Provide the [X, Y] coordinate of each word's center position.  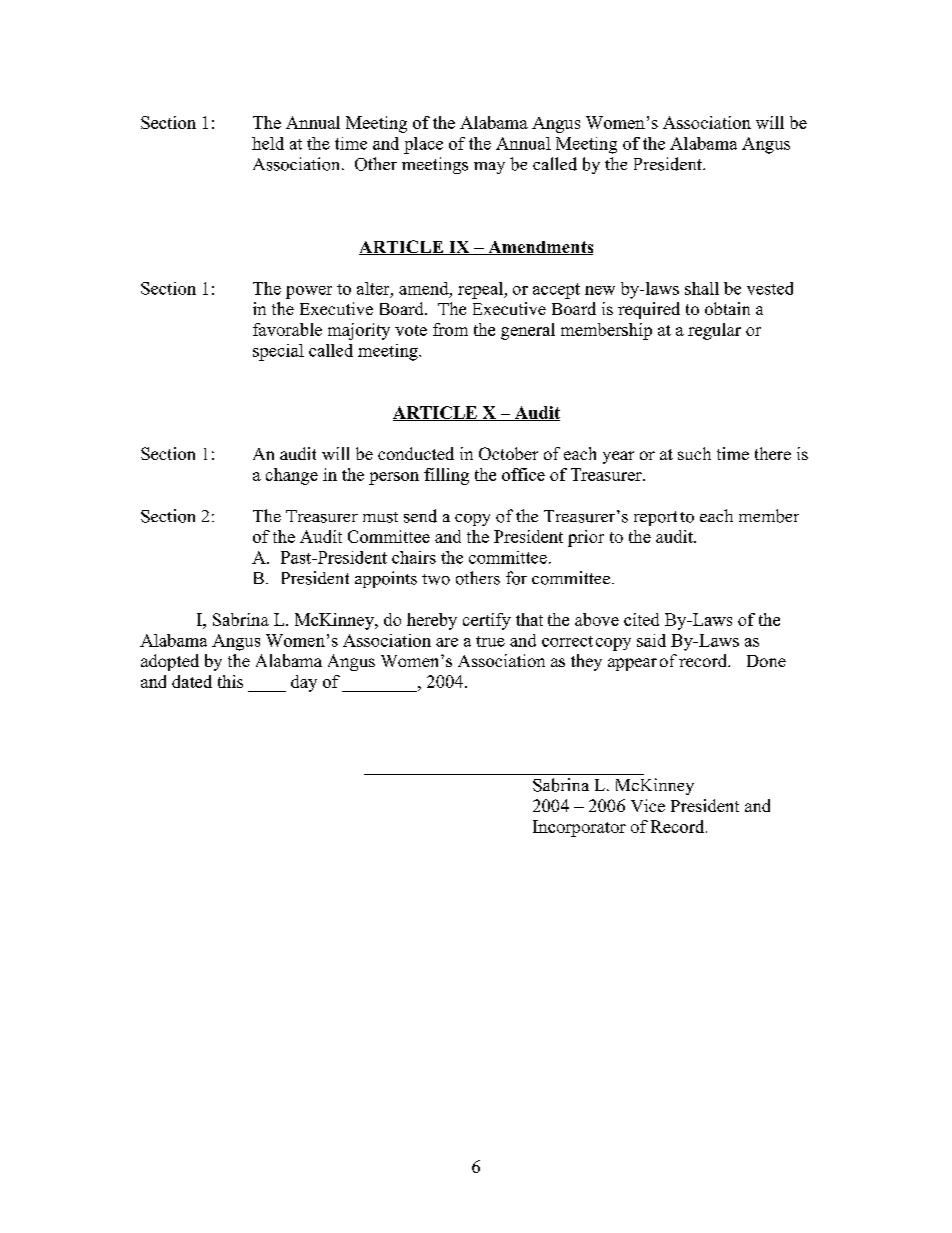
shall [702, 288]
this [230, 681]
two [436, 579]
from [450, 329]
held [268, 143]
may [489, 168]
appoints [386, 579]
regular [714, 331]
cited [641, 619]
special [278, 352]
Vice [648, 805]
